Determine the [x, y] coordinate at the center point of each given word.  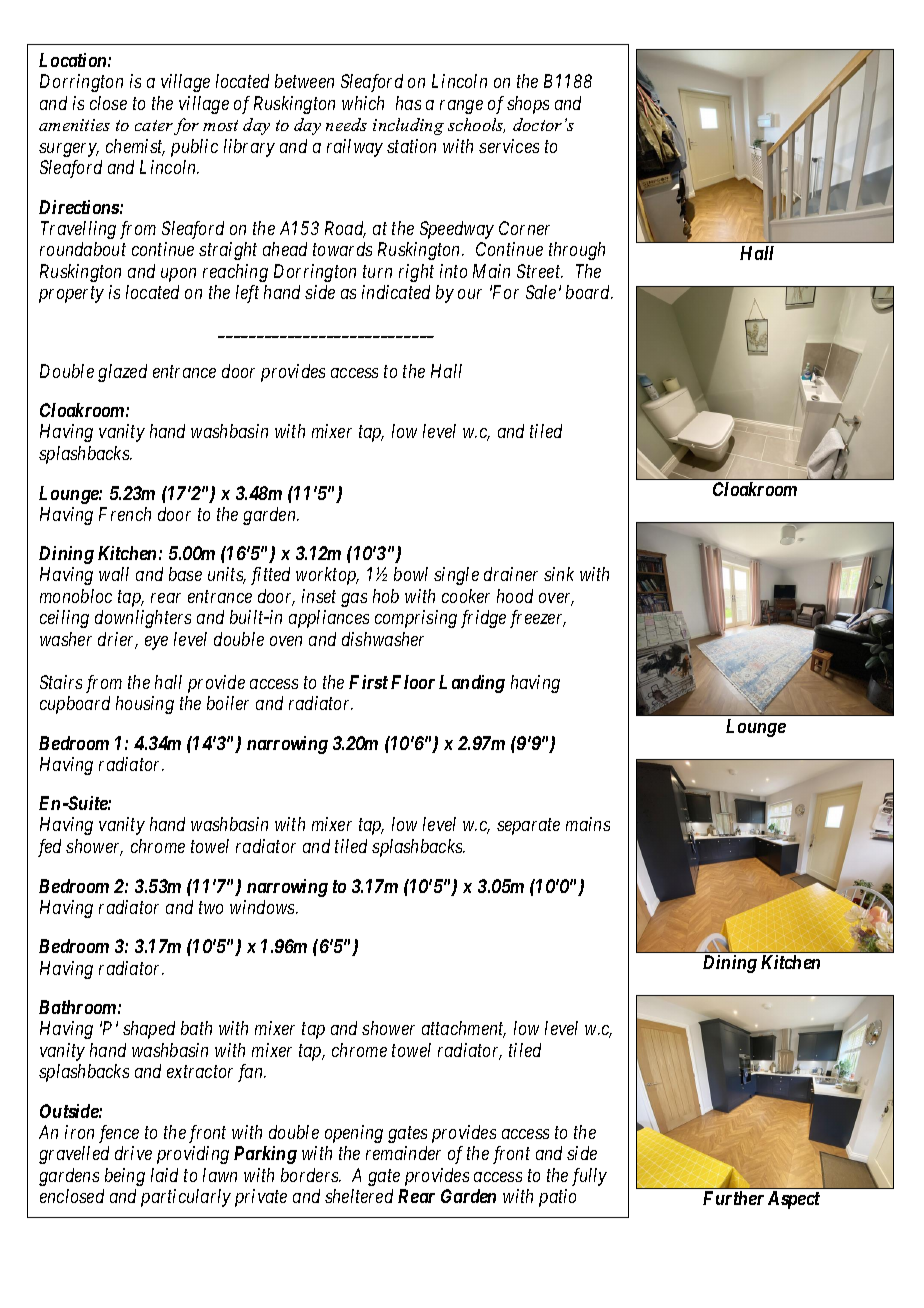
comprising [416, 619]
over [556, 599]
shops [528, 105]
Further [733, 1198]
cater [154, 125]
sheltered [359, 1196]
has [408, 103]
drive [133, 1153]
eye [156, 643]
